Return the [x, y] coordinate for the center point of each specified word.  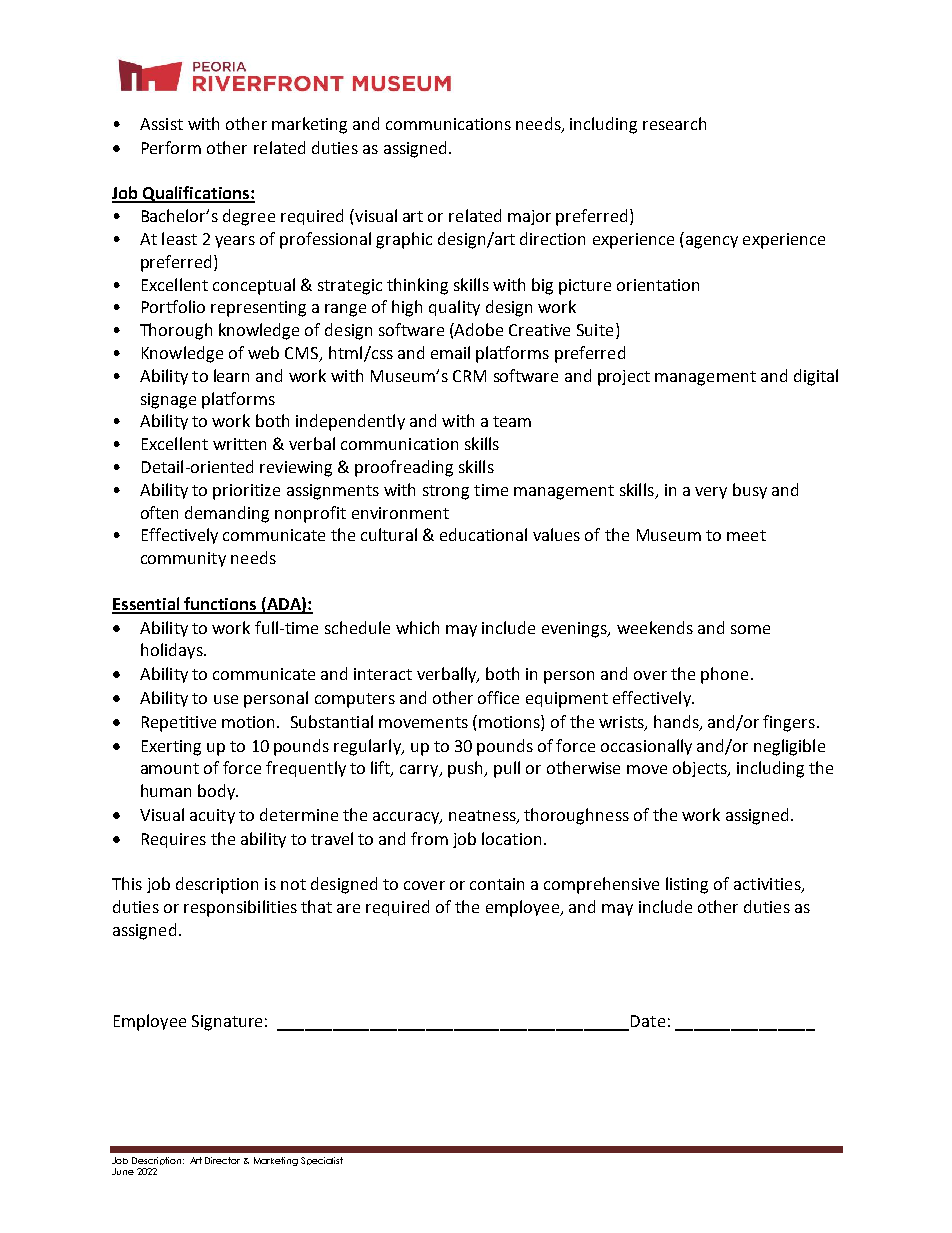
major [529, 217]
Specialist [322, 1161]
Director [222, 1160]
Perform [171, 147]
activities [768, 885]
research [674, 123]
